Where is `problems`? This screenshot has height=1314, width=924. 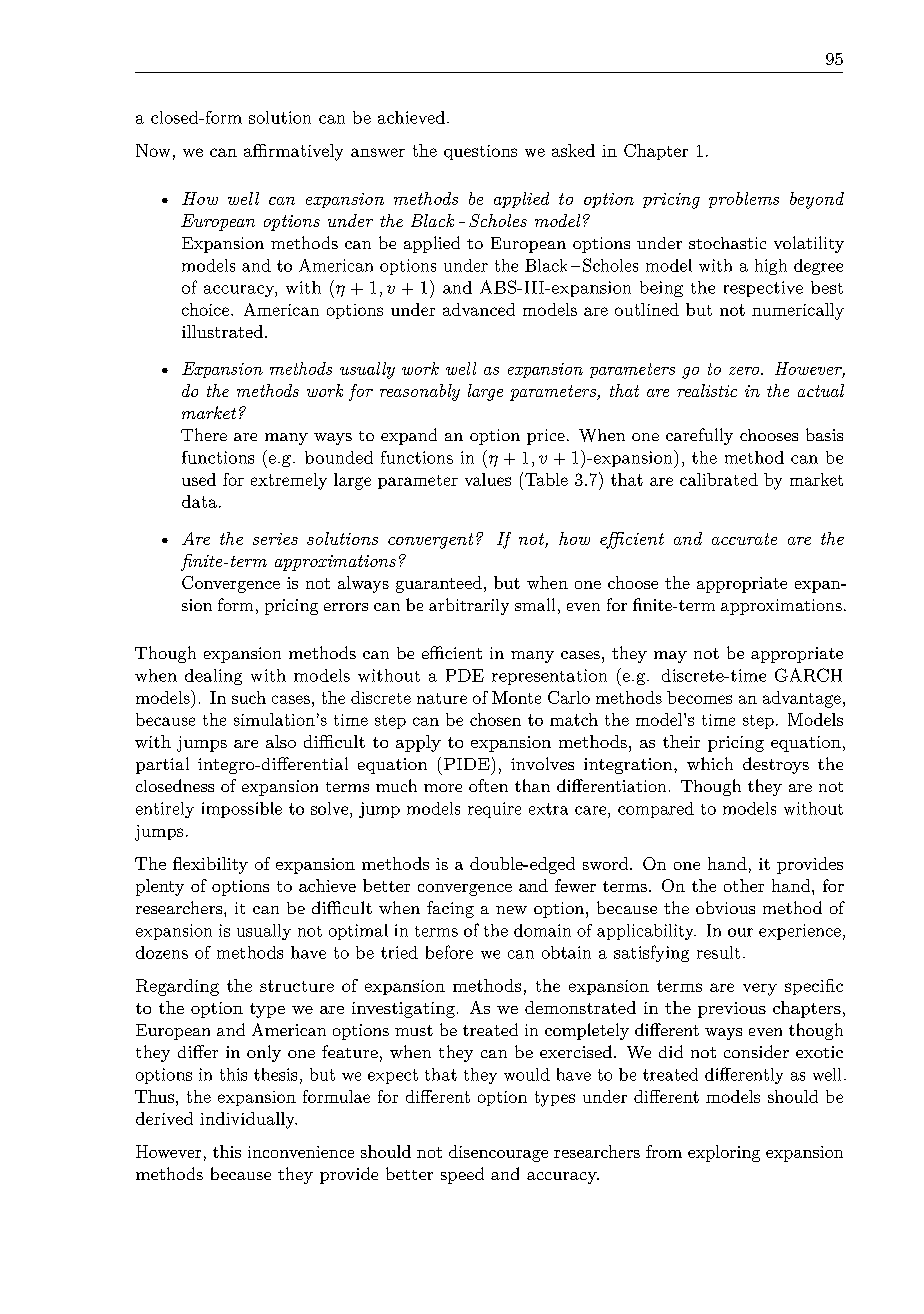 problems is located at coordinates (744, 200).
